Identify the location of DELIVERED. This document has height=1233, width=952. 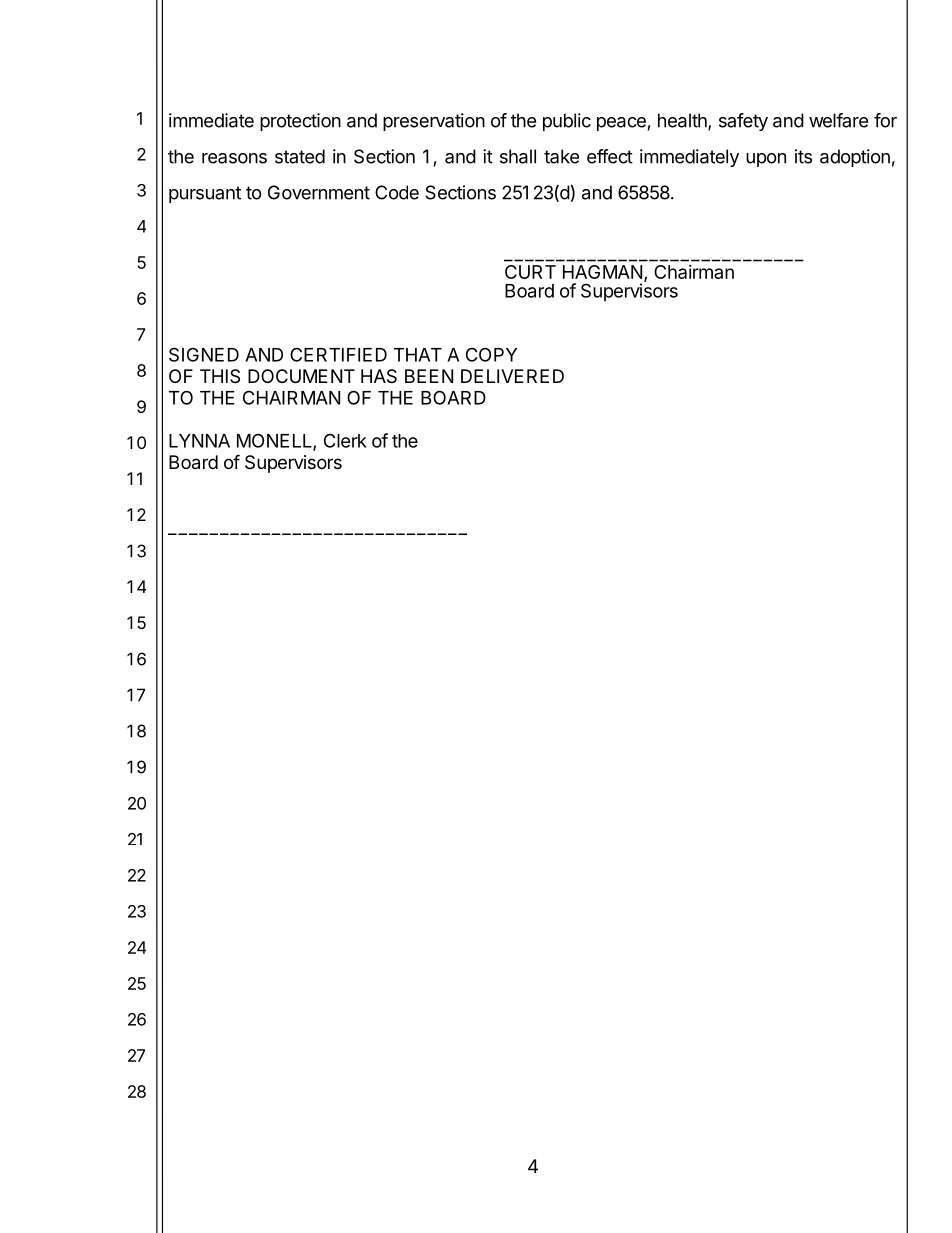
(512, 376).
